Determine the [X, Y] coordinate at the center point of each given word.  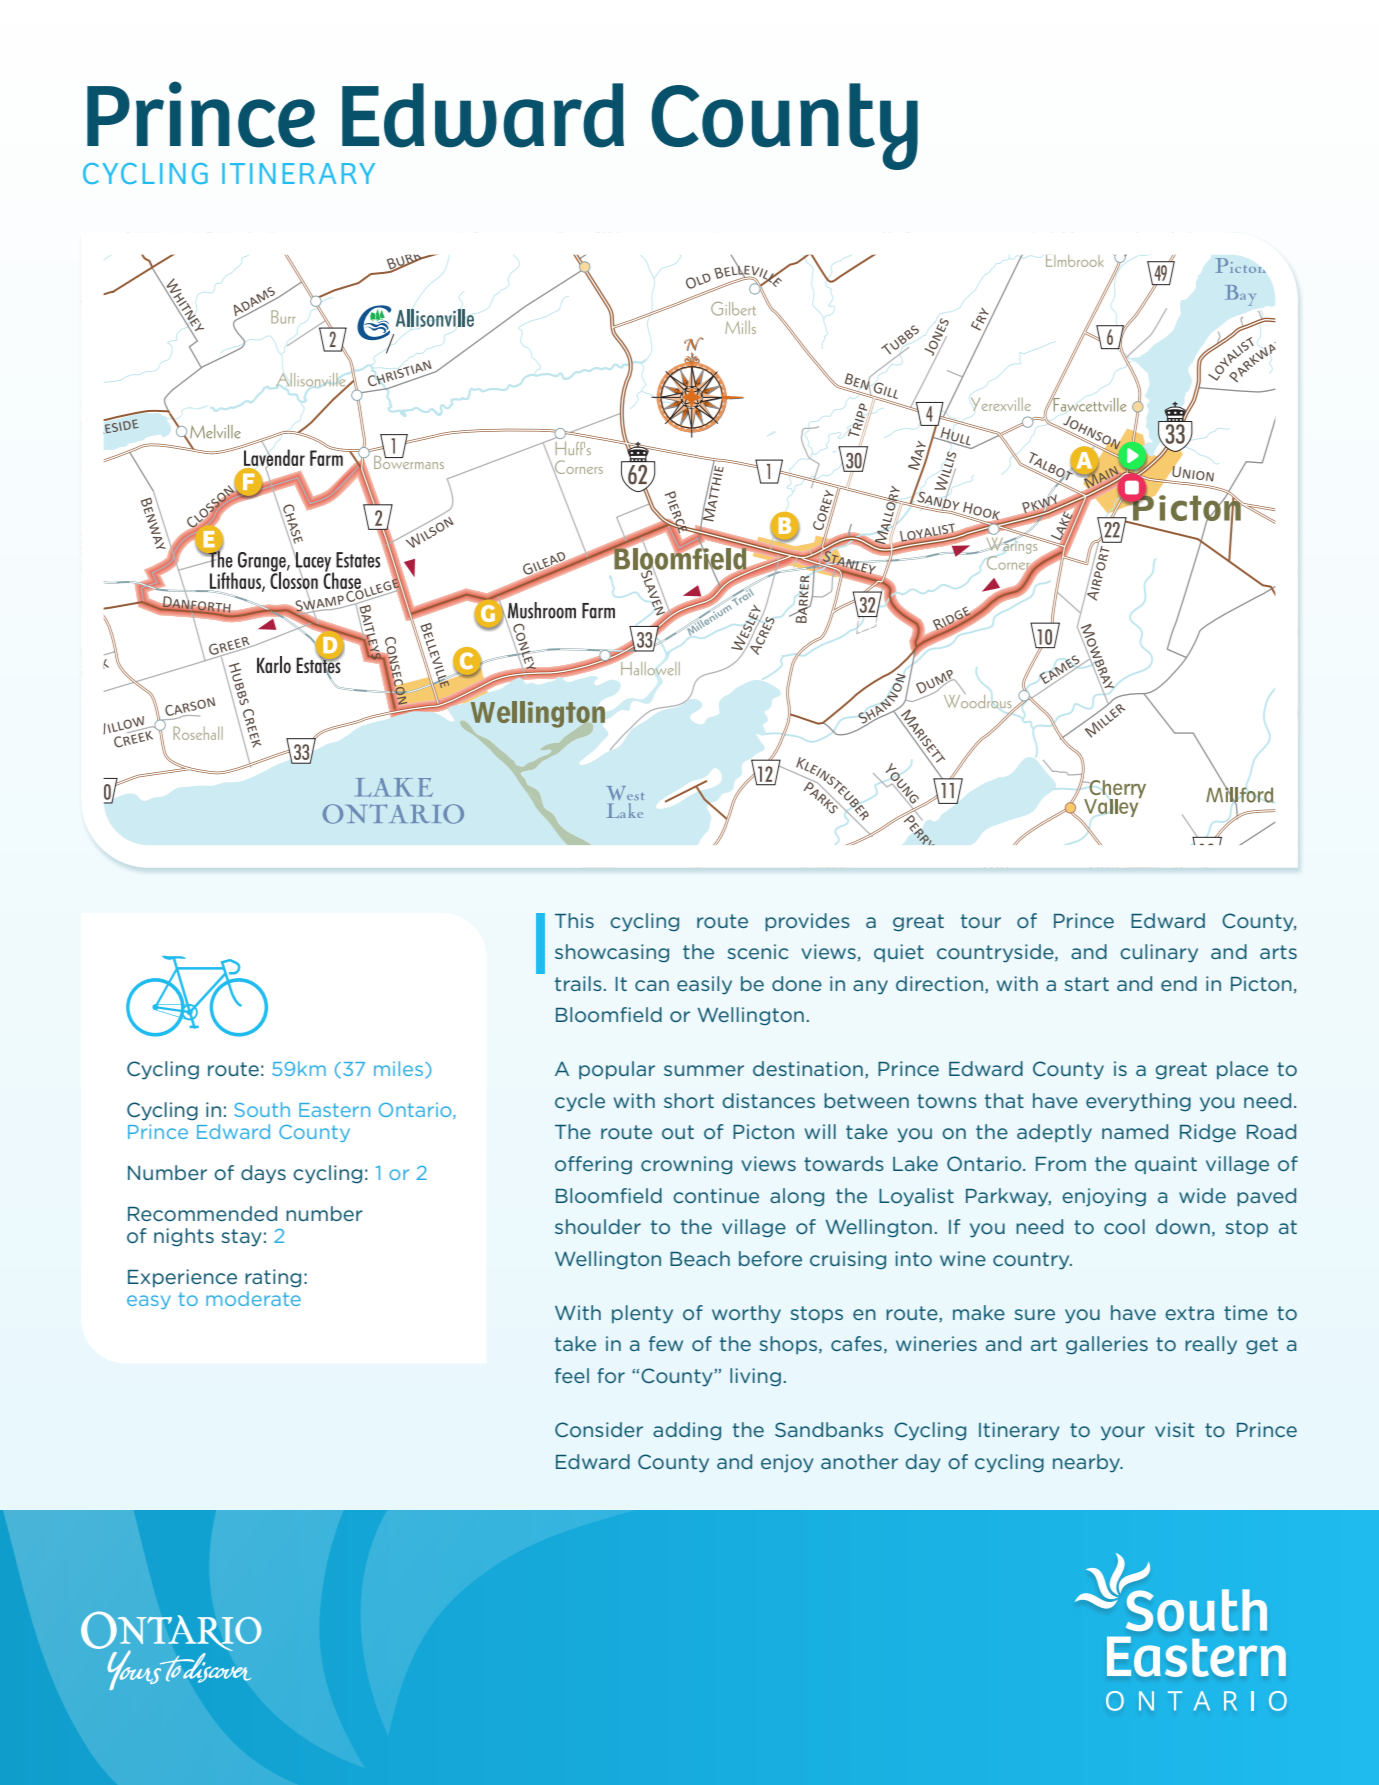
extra [1189, 1313]
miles [400, 1069]
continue [716, 1195]
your [1123, 1433]
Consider [599, 1429]
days [263, 1174]
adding [687, 1431]
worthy [746, 1314]
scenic [757, 951]
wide [1202, 1195]
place [1242, 1070]
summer [704, 1070]
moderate [253, 1298]
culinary [1159, 953]
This [574, 920]
